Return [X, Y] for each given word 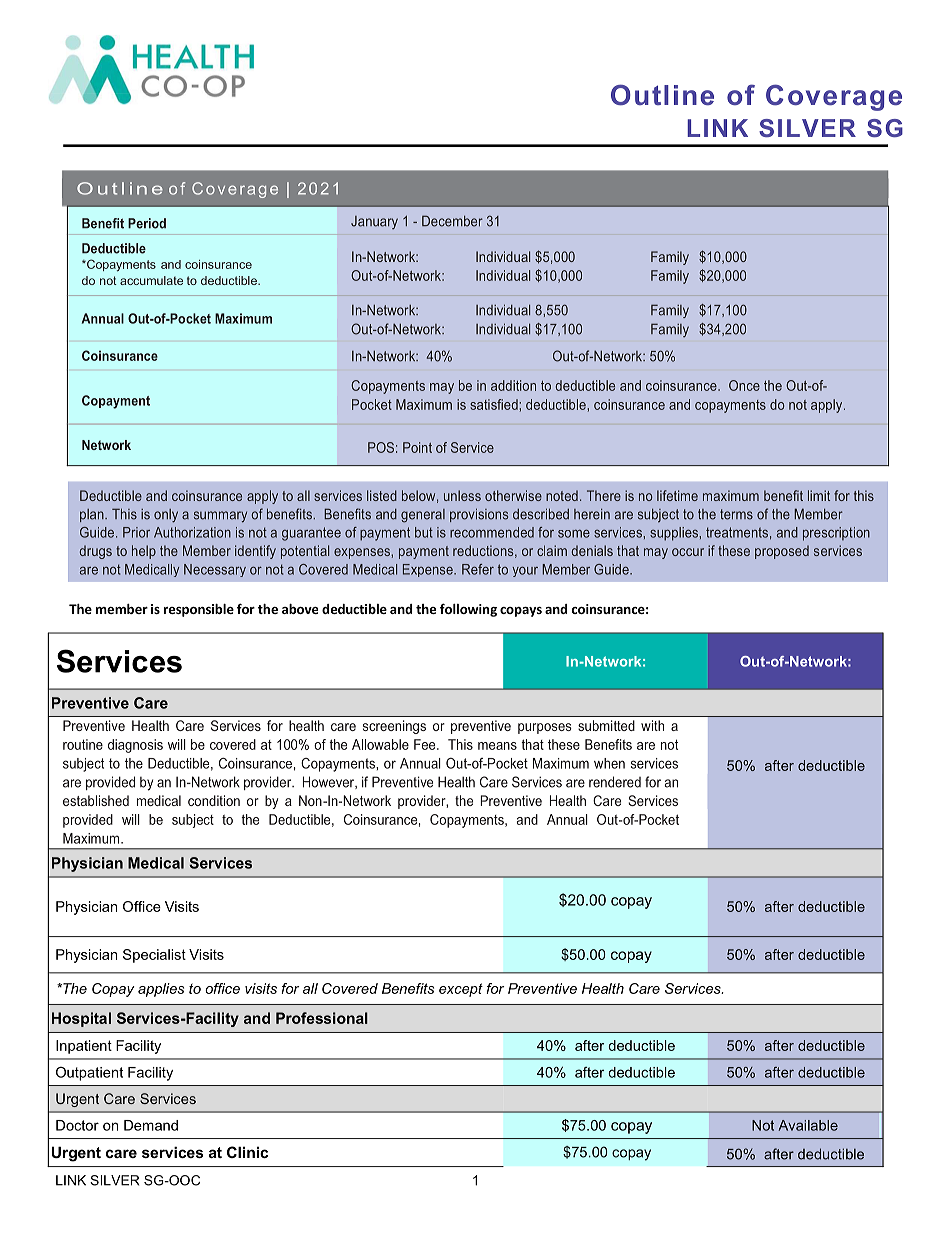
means [497, 746]
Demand [151, 1125]
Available [808, 1125]
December [452, 221]
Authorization [192, 532]
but [424, 532]
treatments [737, 532]
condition [214, 800]
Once [744, 385]
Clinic [247, 1152]
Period [147, 223]
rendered [615, 782]
